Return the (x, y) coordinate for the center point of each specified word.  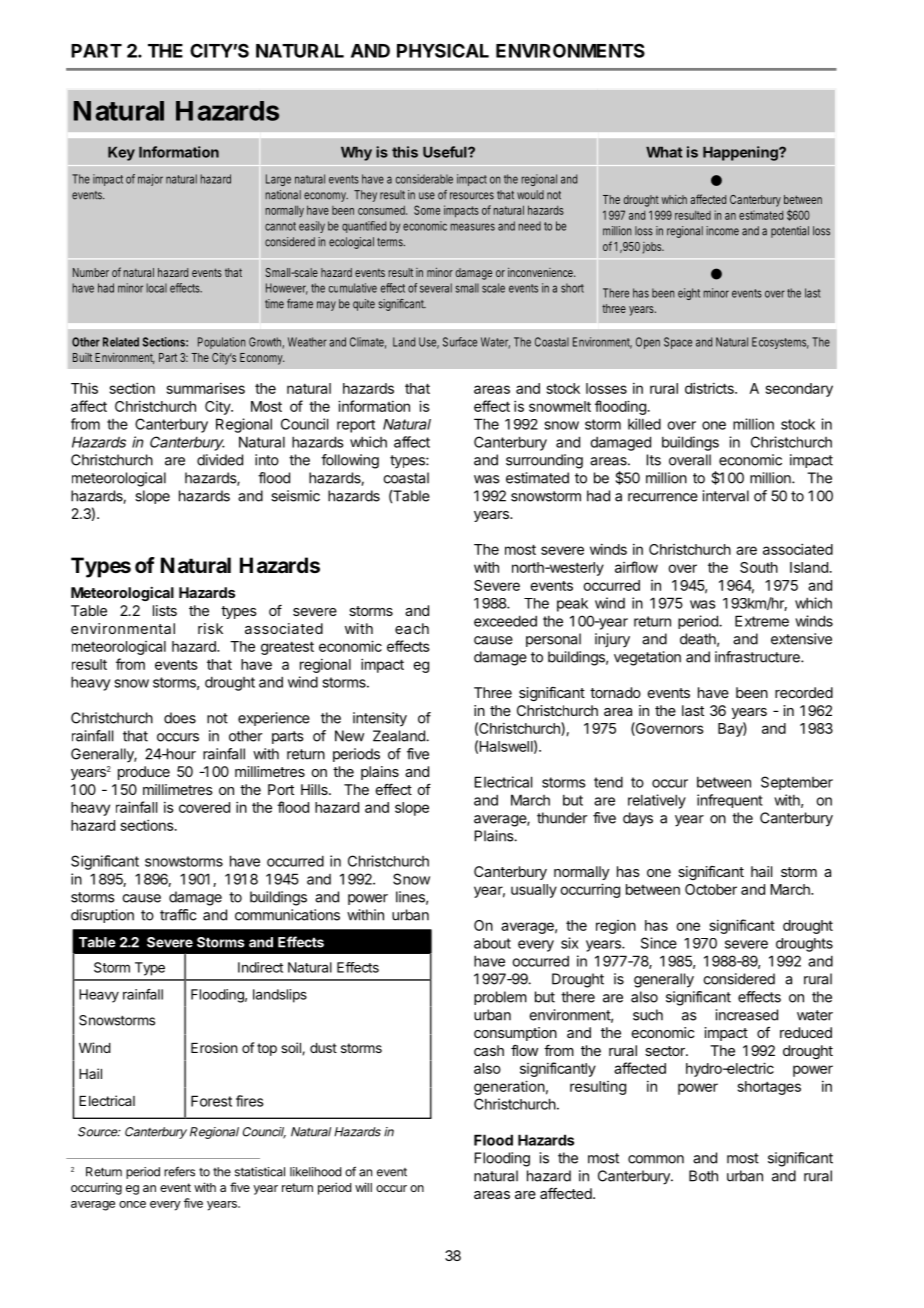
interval (726, 496)
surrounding (544, 461)
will (363, 1187)
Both (703, 1176)
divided (220, 460)
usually (534, 891)
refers (179, 1171)
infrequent (730, 801)
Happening (741, 153)
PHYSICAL (443, 50)
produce (144, 773)
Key (121, 154)
